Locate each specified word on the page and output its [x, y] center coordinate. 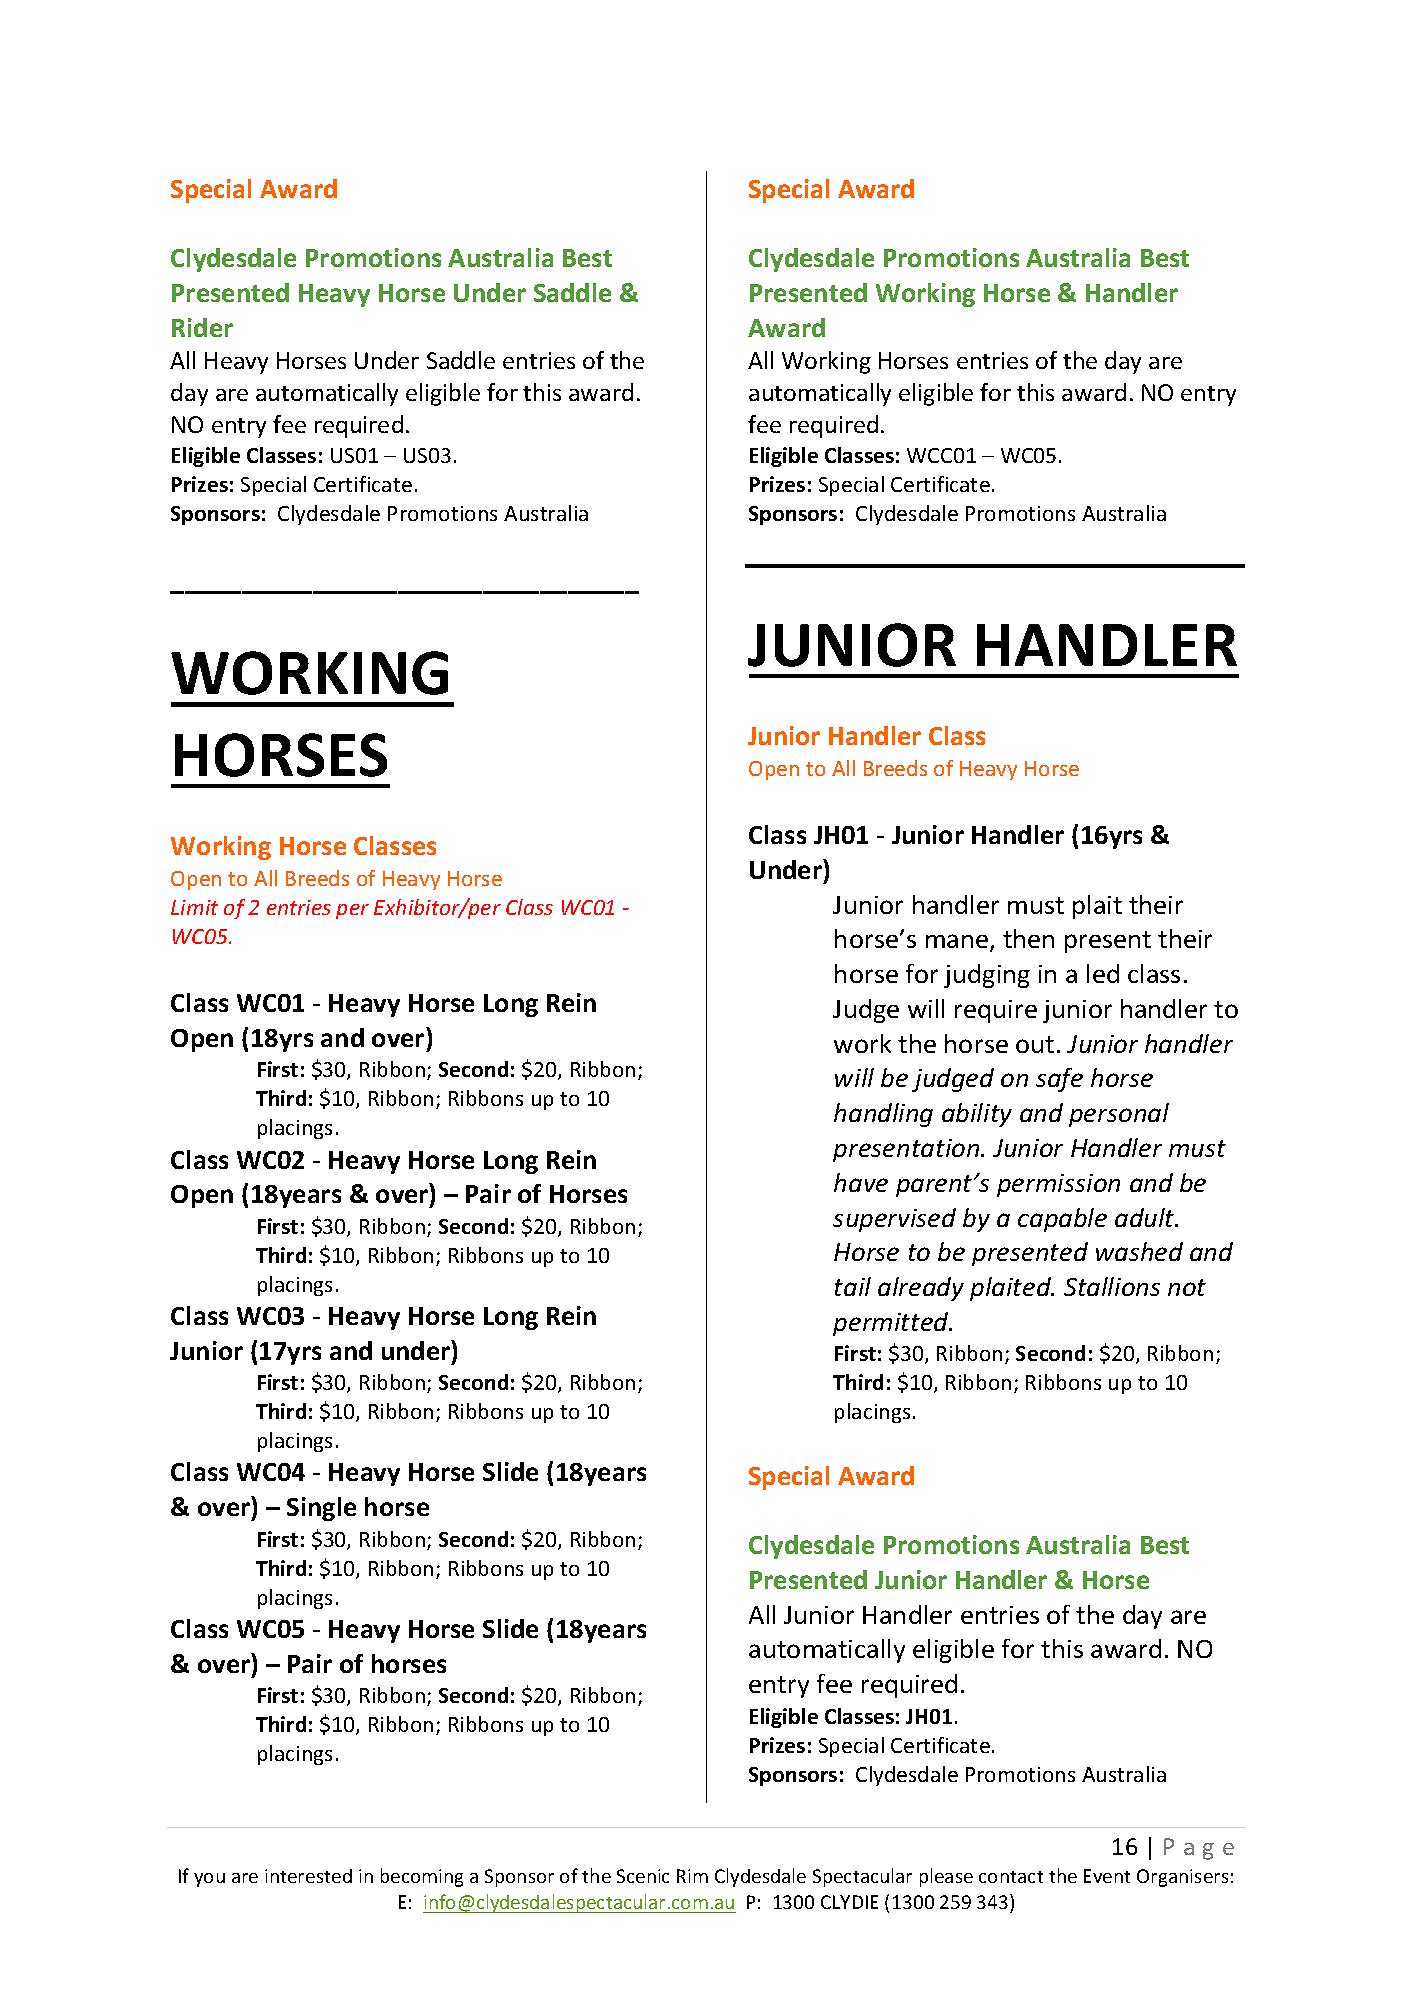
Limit [194, 907]
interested [308, 1876]
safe [1059, 1080]
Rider [202, 327]
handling [883, 1115]
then [1028, 938]
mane [958, 942]
